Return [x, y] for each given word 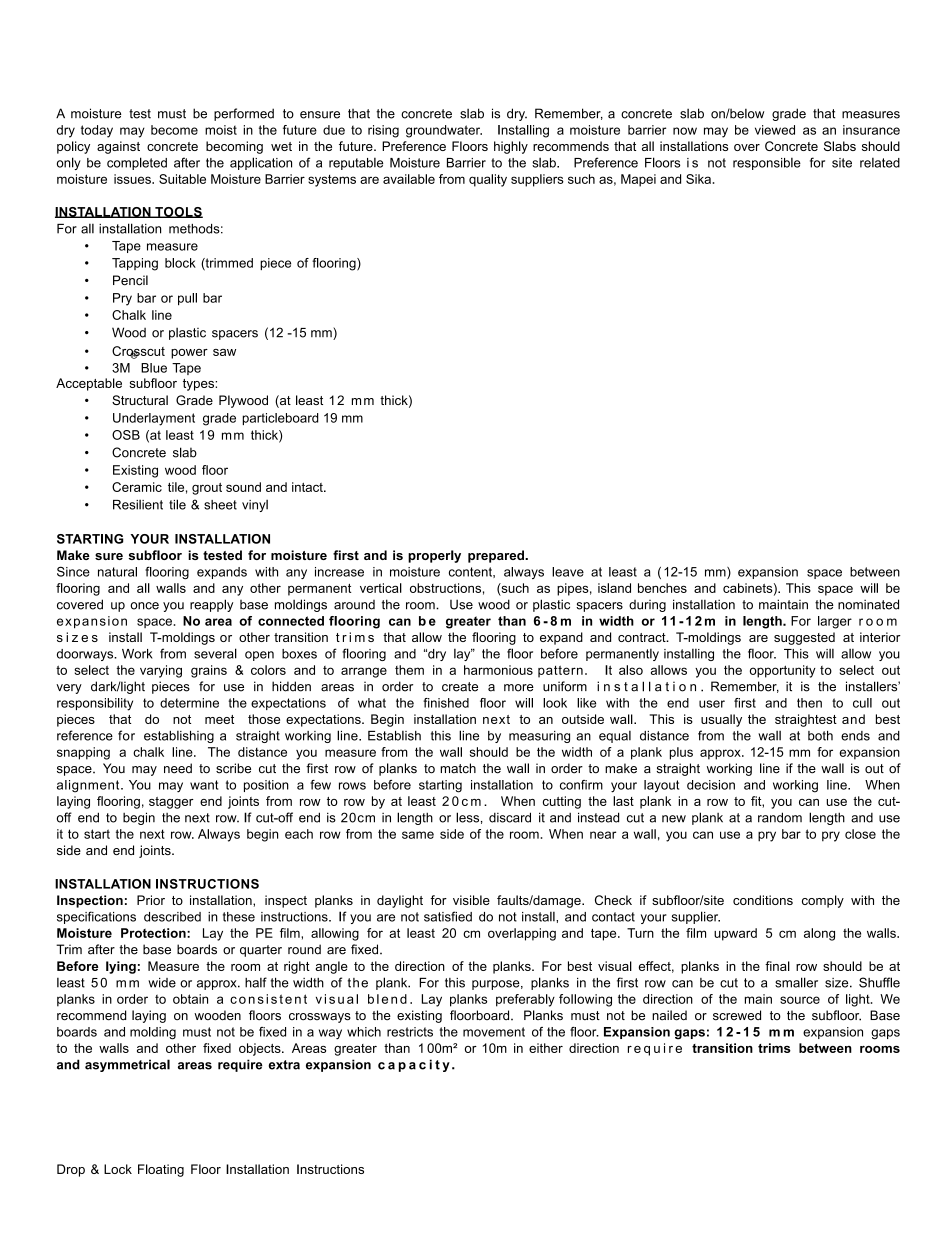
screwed [737, 1015]
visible [471, 900]
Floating [161, 1170]
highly [511, 147]
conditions [763, 900]
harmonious [498, 670]
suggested [804, 638]
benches [662, 588]
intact [308, 487]
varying [161, 671]
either [546, 1048]
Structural [140, 400]
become [174, 130]
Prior [151, 900]
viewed [775, 130]
